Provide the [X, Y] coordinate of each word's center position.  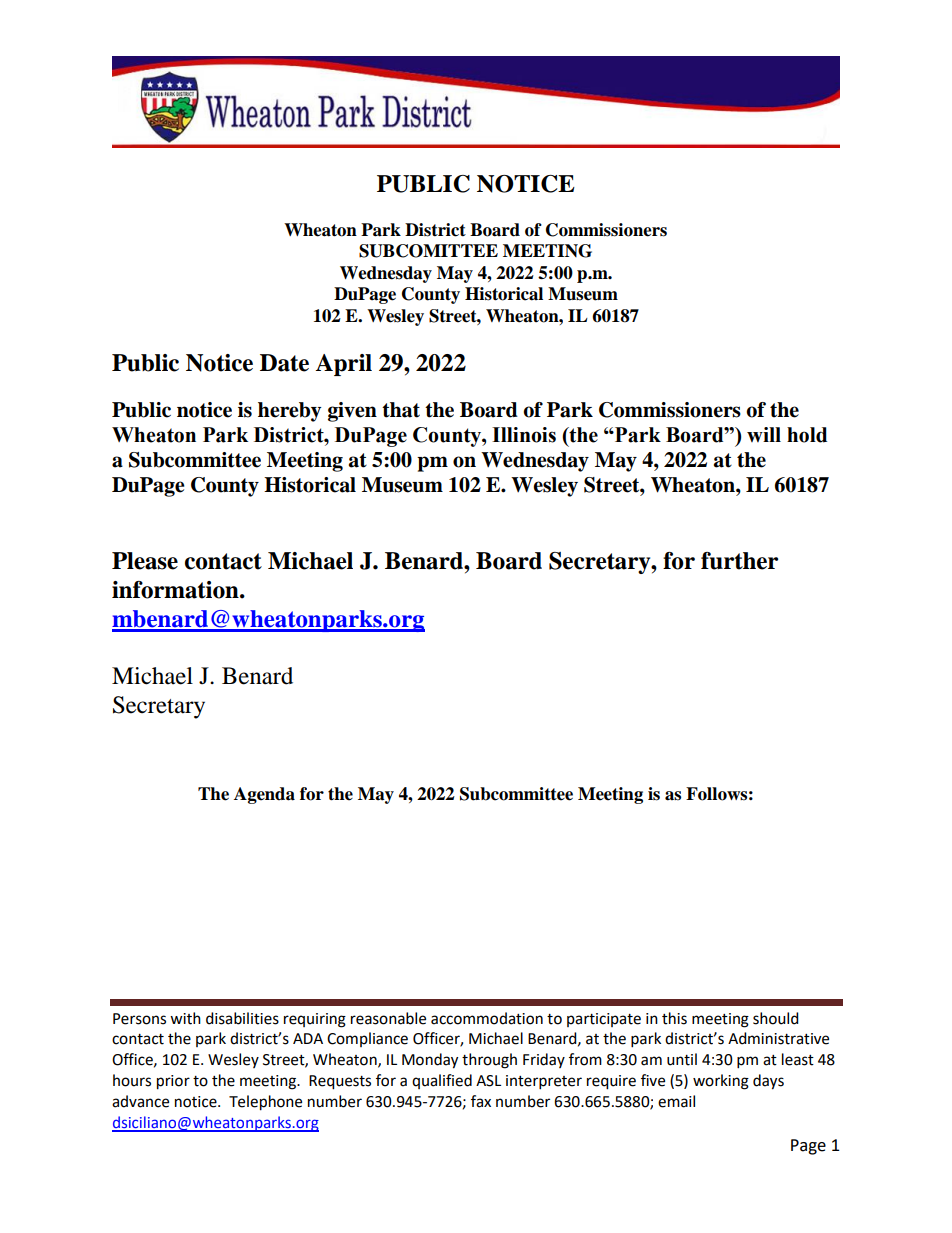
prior [173, 1082]
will [764, 434]
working [721, 1082]
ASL [488, 1081]
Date [284, 363]
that [401, 410]
